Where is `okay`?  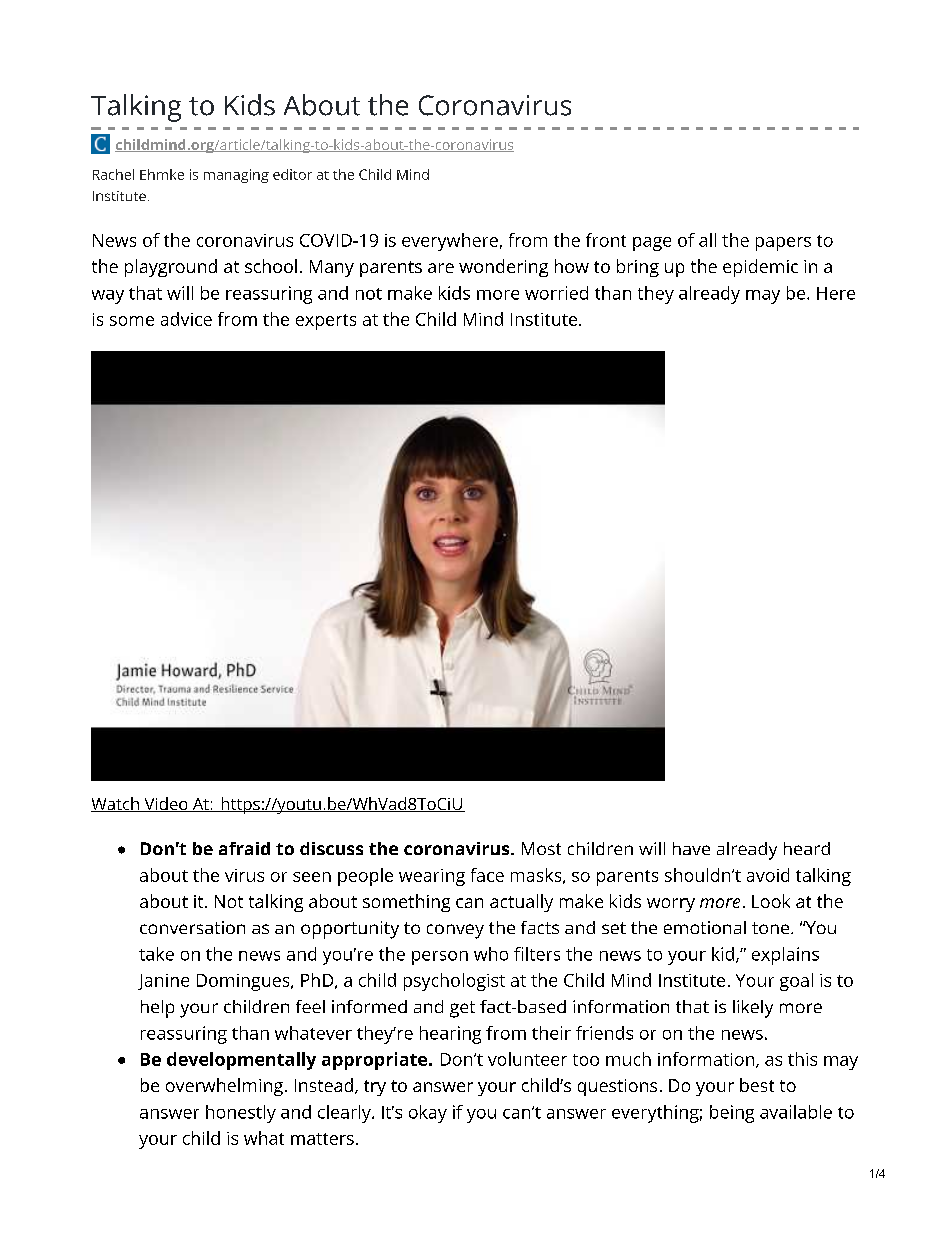
okay is located at coordinates (428, 1114).
